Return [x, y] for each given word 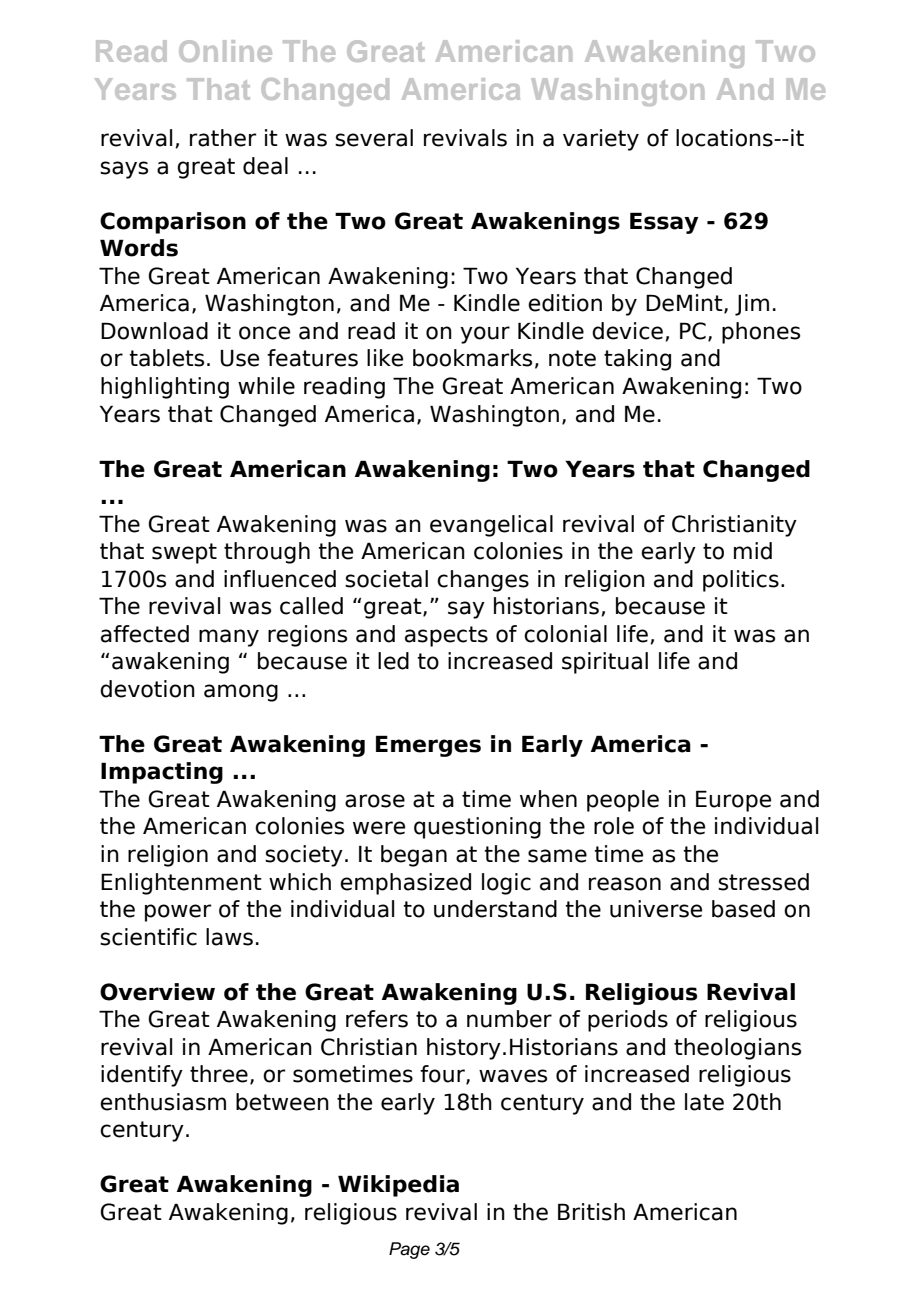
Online [225, 51]
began [414, 856]
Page [409, 1250]
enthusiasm [163, 1102]
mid [753, 551]
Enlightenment [181, 884]
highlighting [165, 388]
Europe [733, 801]
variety [601, 140]
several [374, 138]
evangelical [491, 526]
